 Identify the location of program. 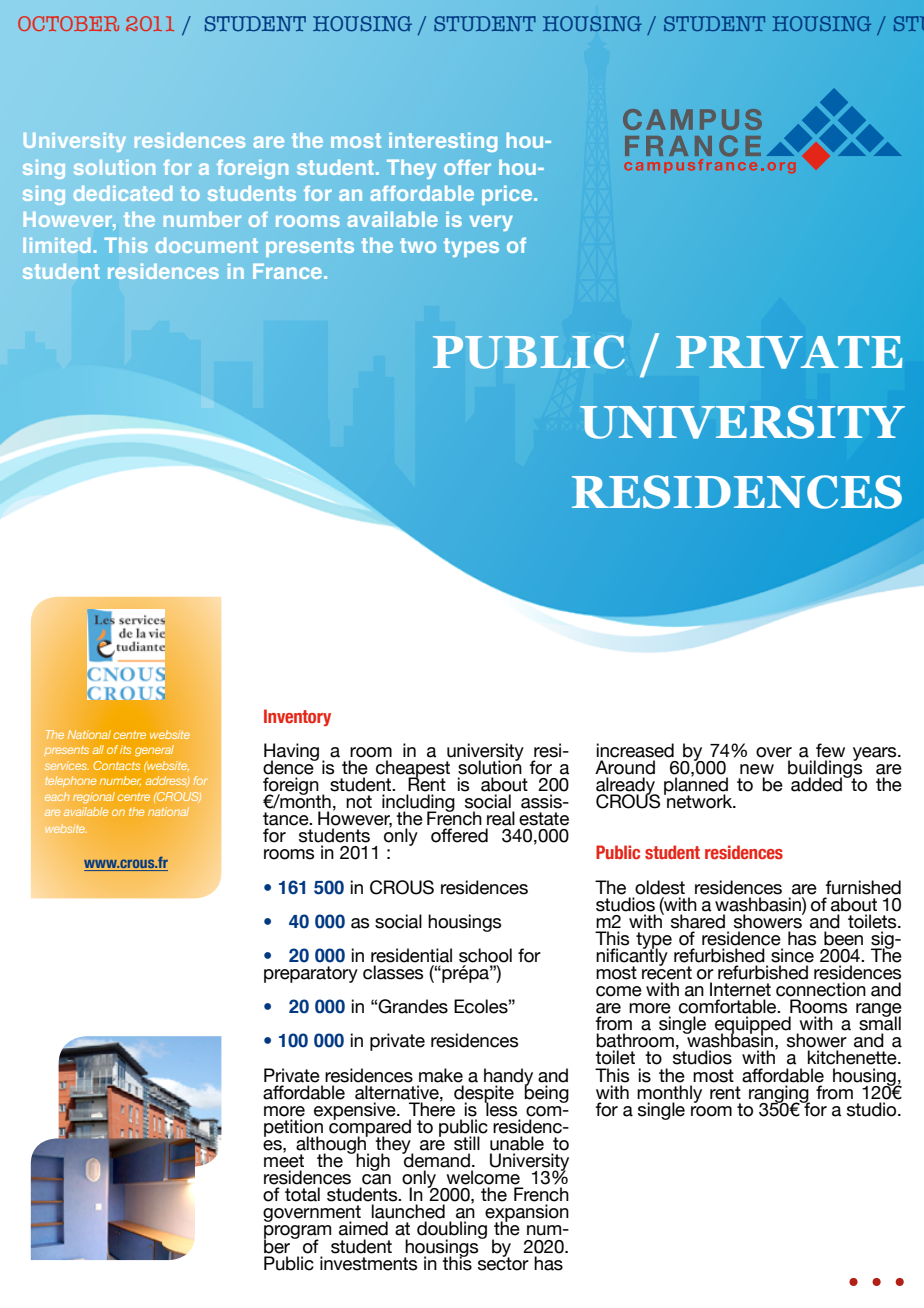
(297, 1233).
